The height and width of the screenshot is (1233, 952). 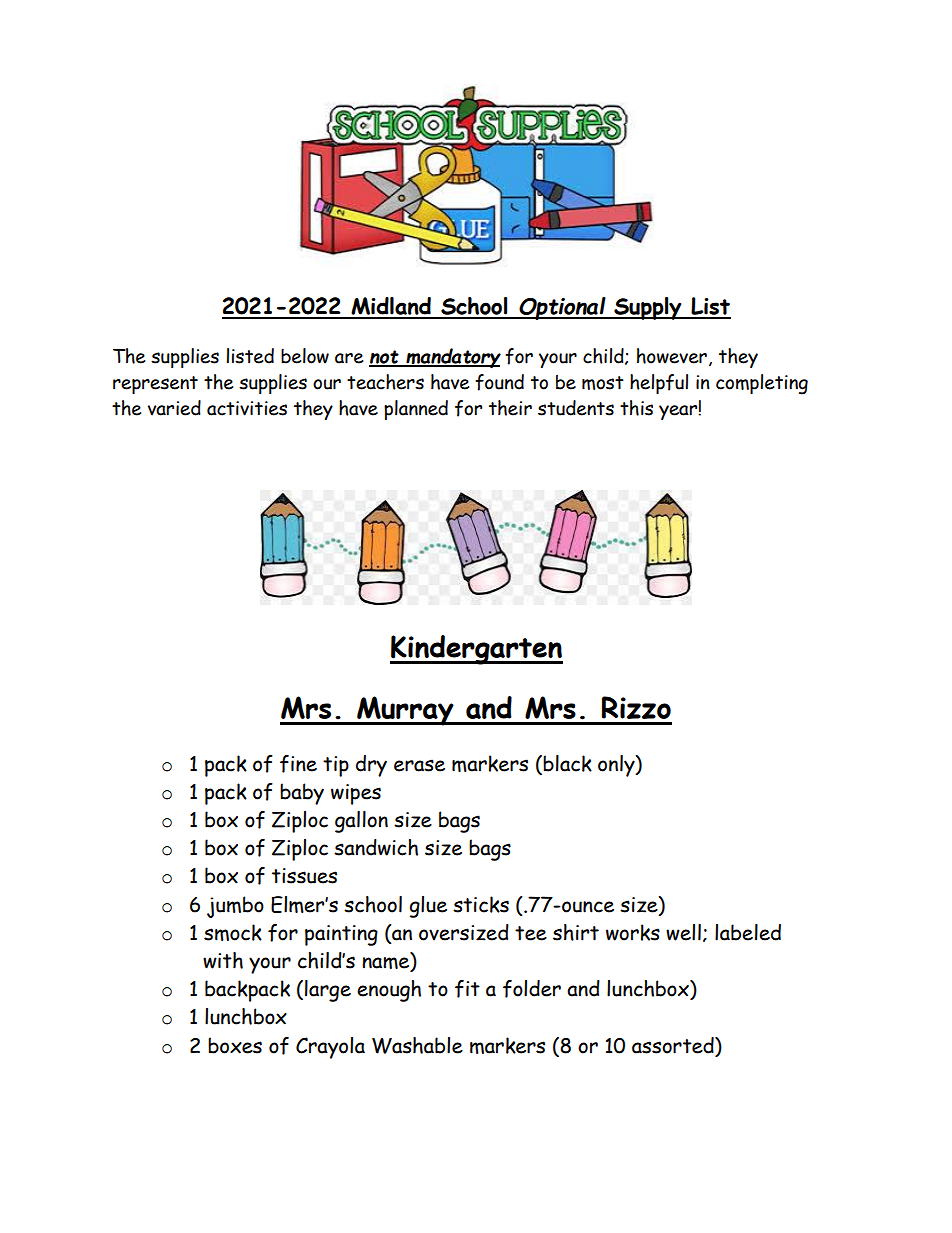 What do you see at coordinates (298, 764) in the screenshot?
I see `fine` at bounding box center [298, 764].
